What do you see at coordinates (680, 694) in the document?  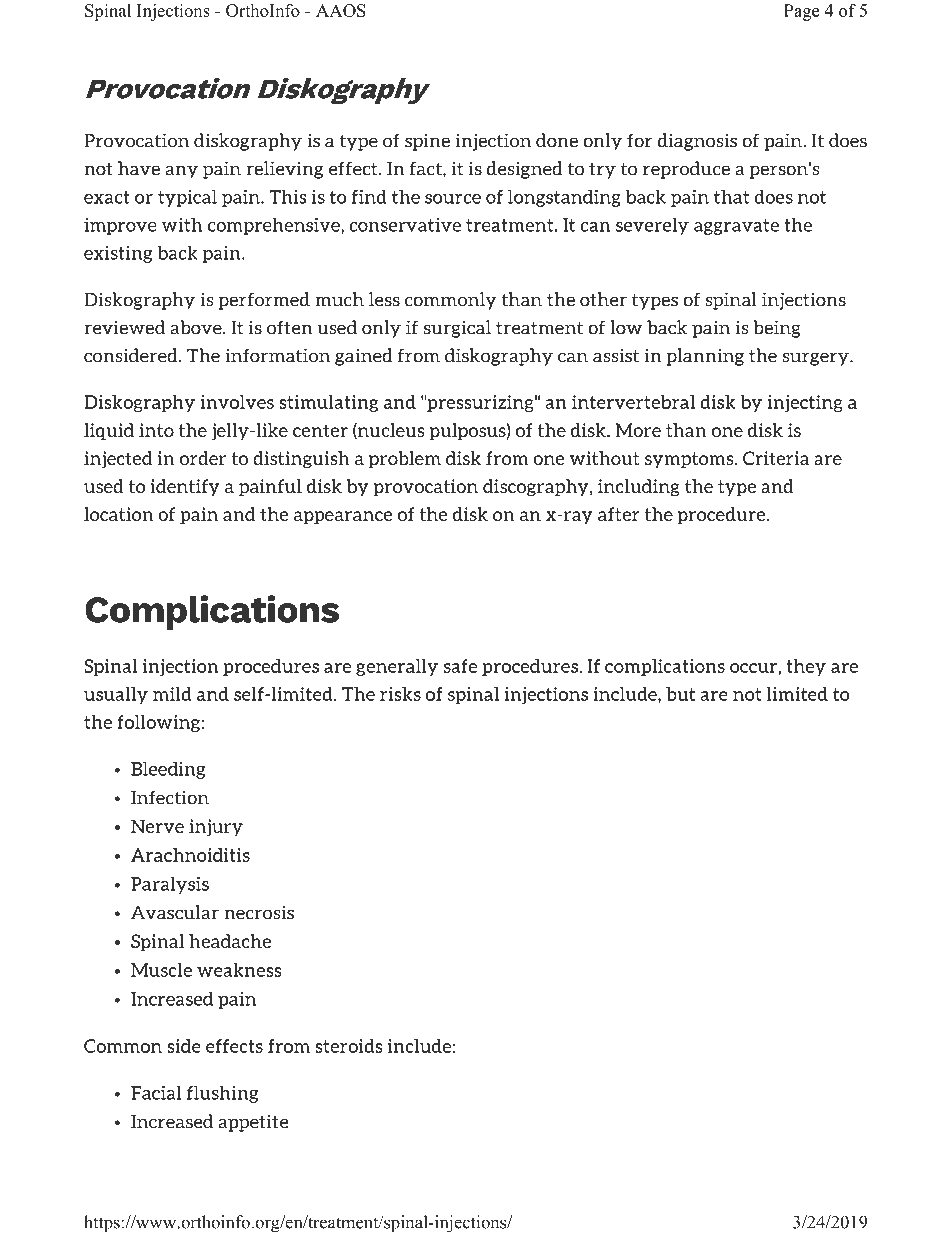 I see `but` at bounding box center [680, 694].
